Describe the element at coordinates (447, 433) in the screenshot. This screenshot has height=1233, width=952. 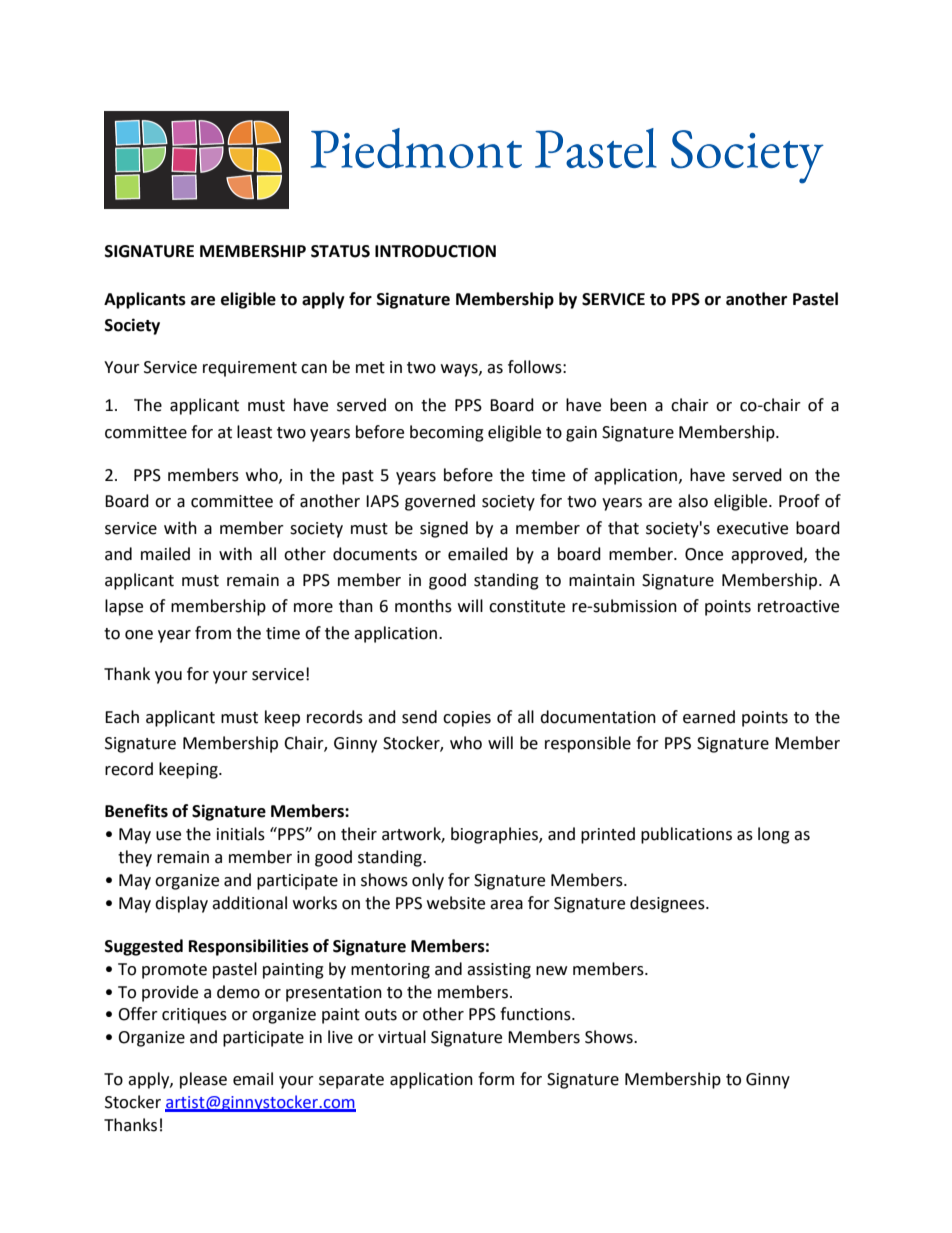
I see `becoming` at that location.
